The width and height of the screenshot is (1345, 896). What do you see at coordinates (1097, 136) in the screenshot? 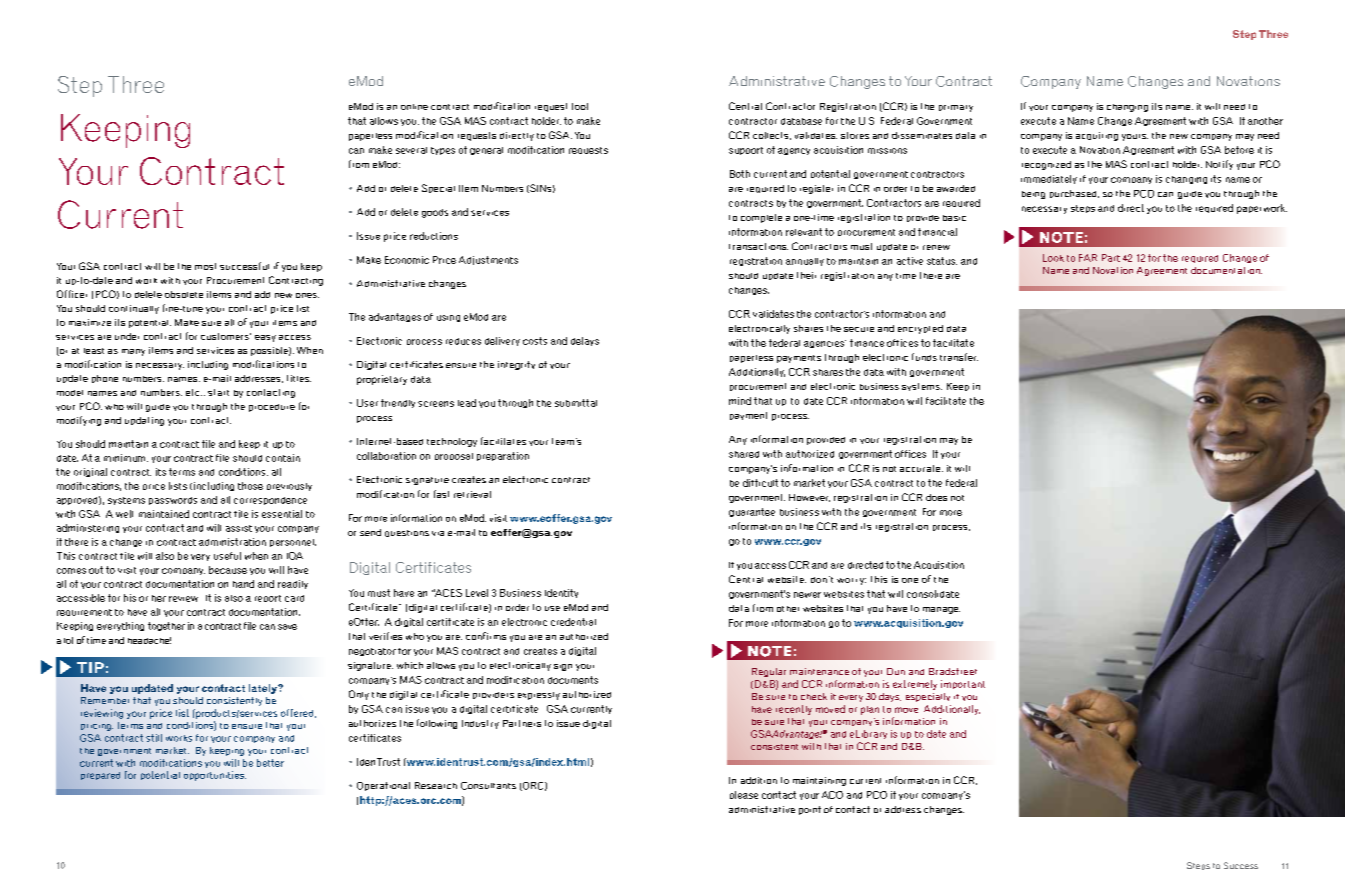
I see `acquiring` at bounding box center [1097, 136].
